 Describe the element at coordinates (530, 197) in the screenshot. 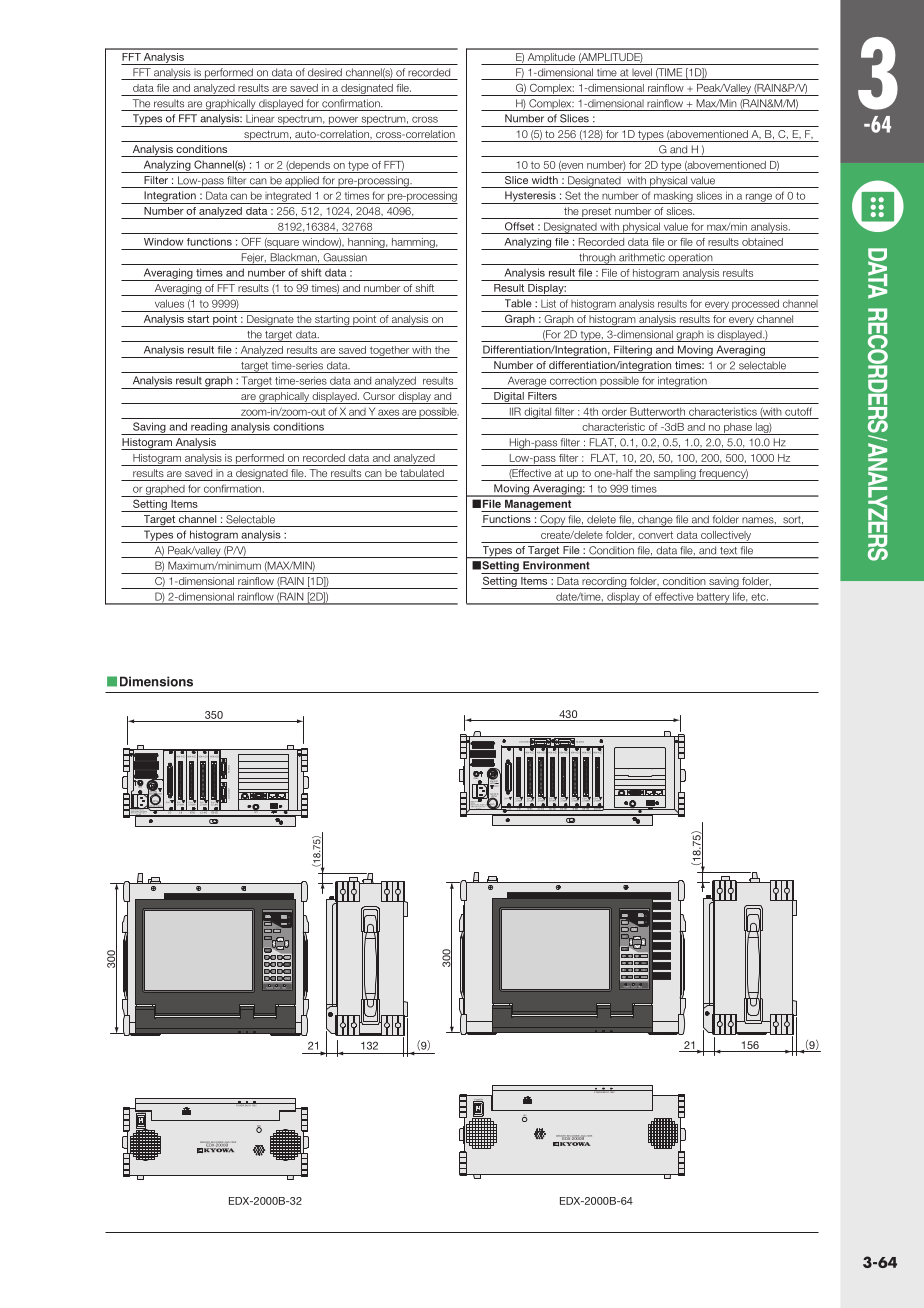

I see `Hysteresis` at that location.
